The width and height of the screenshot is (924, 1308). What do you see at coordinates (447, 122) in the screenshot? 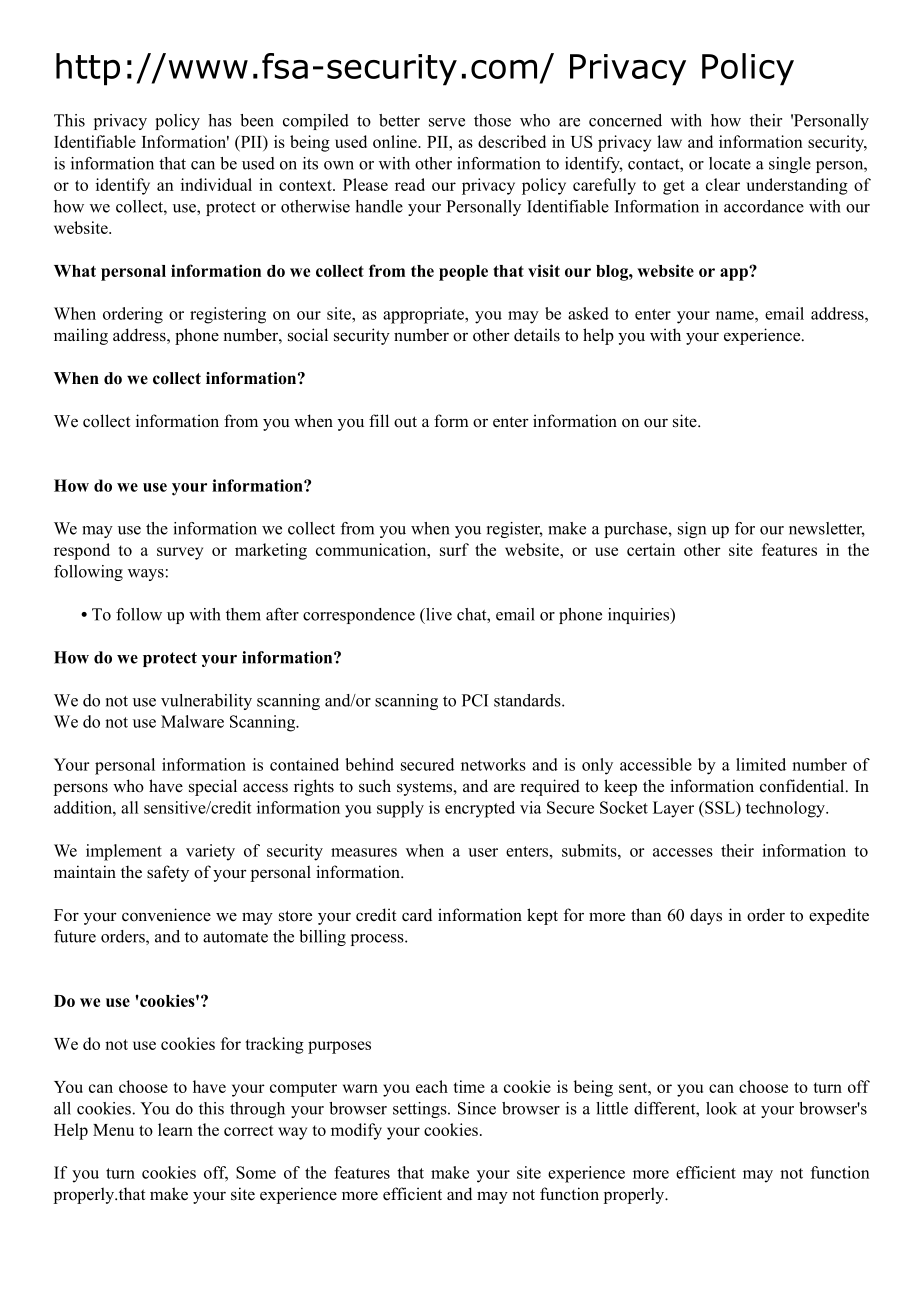
I see `serve` at bounding box center [447, 122].
